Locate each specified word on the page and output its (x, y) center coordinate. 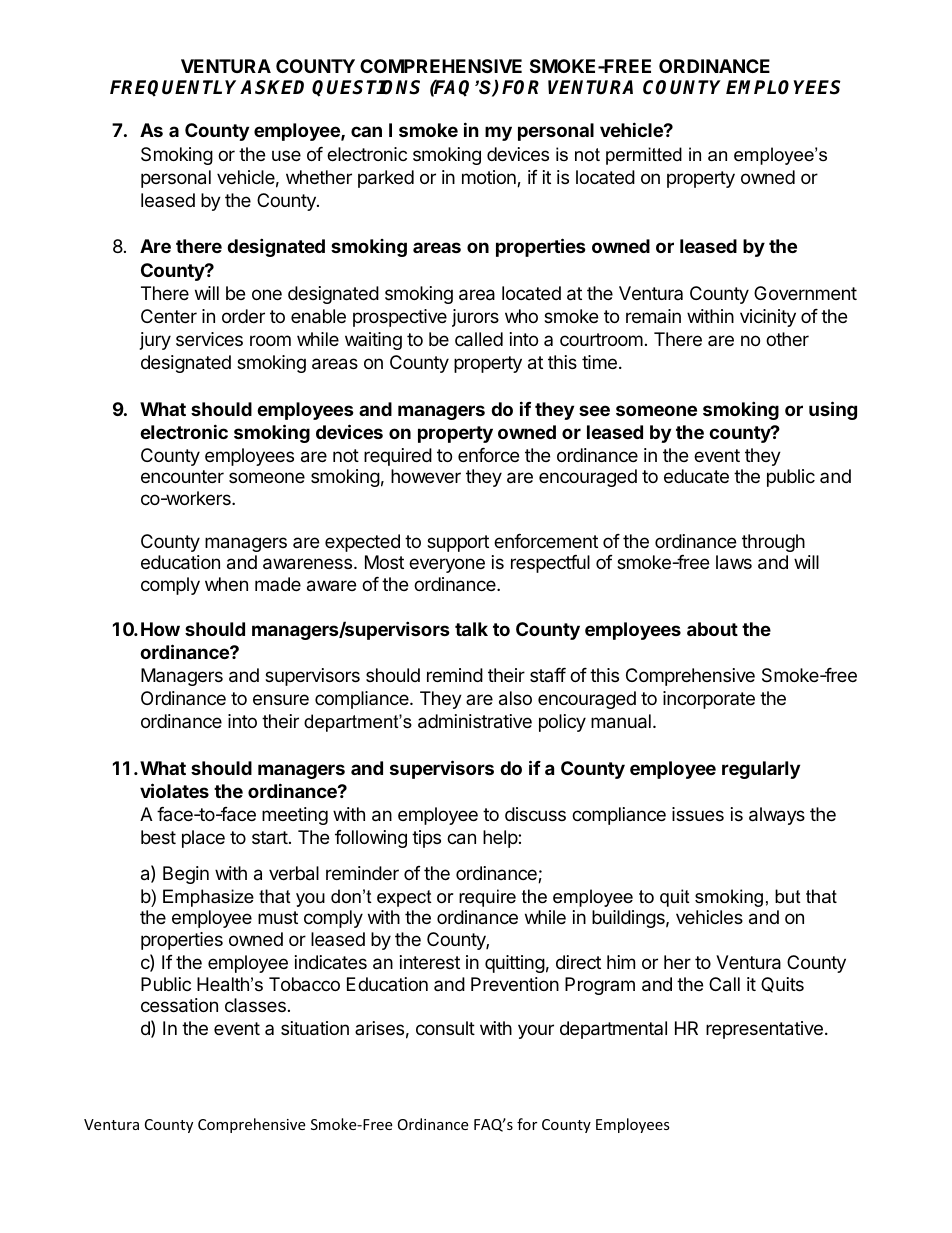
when (226, 584)
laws (734, 562)
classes (255, 1005)
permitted (644, 156)
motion (490, 178)
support (458, 543)
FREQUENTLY (175, 88)
